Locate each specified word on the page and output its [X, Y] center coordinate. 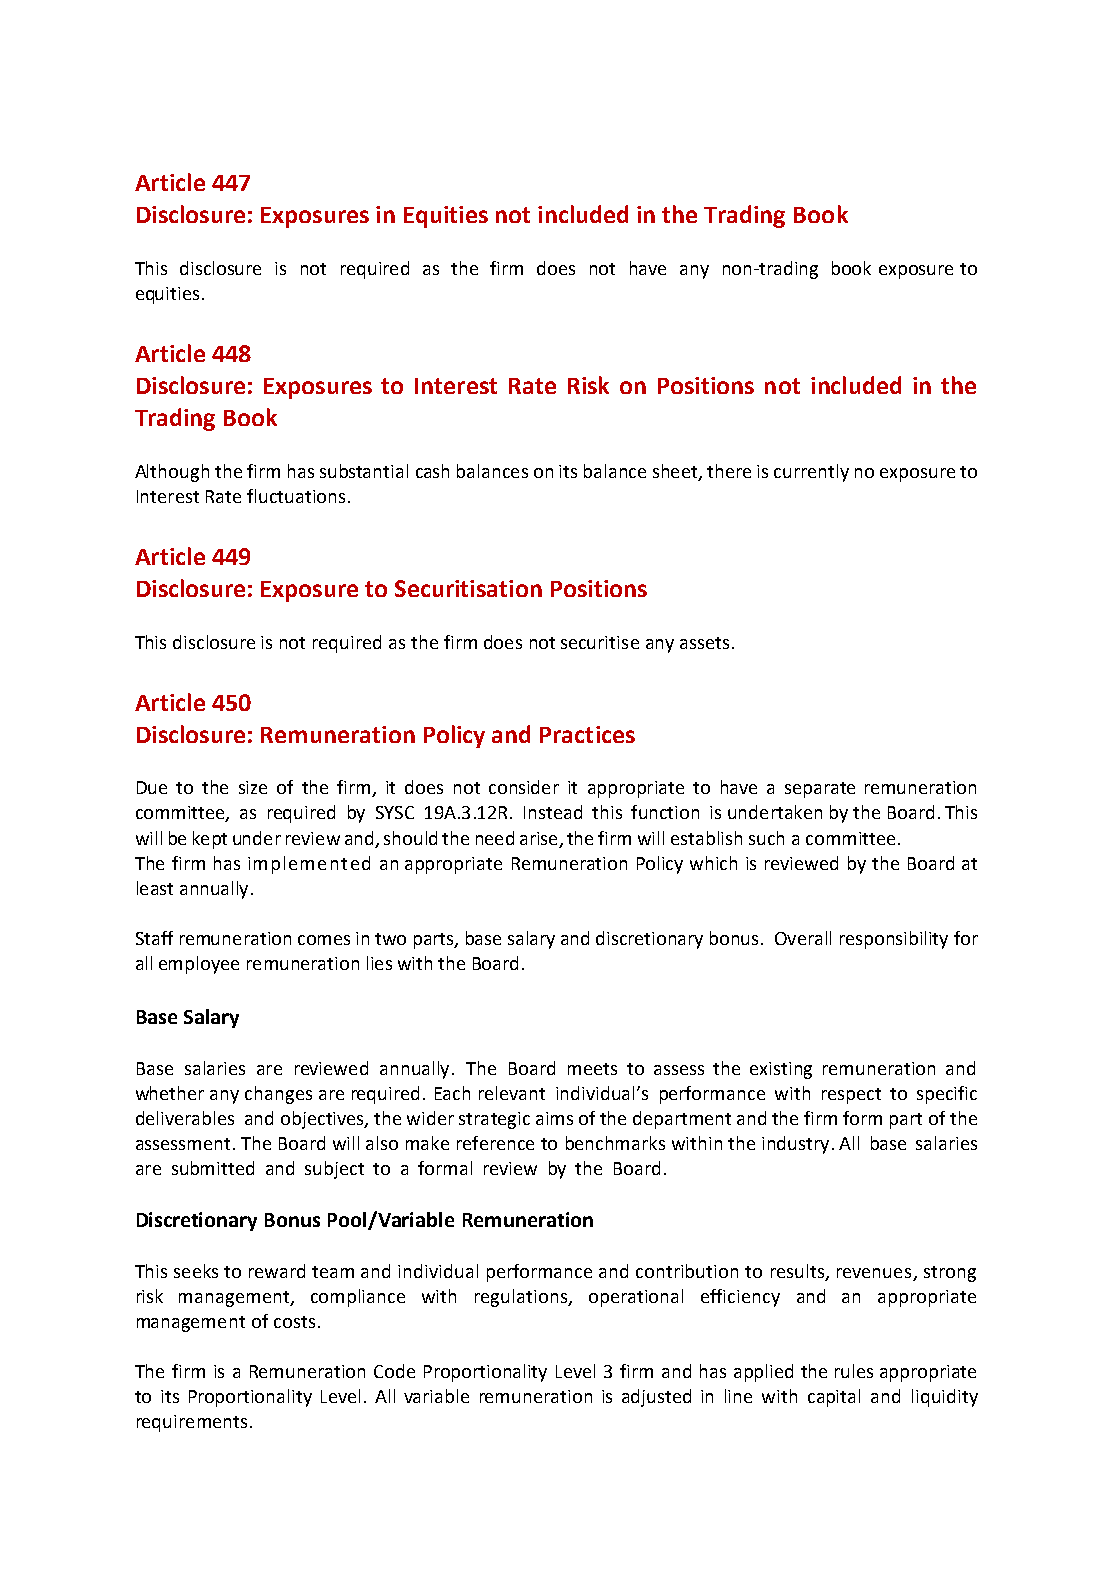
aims [554, 1118]
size [253, 787]
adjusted [656, 1398]
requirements [192, 1423]
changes [278, 1095]
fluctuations [296, 496]
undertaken [775, 812]
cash [432, 471]
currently [811, 473]
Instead [553, 812]
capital [834, 1398]
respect [851, 1096]
